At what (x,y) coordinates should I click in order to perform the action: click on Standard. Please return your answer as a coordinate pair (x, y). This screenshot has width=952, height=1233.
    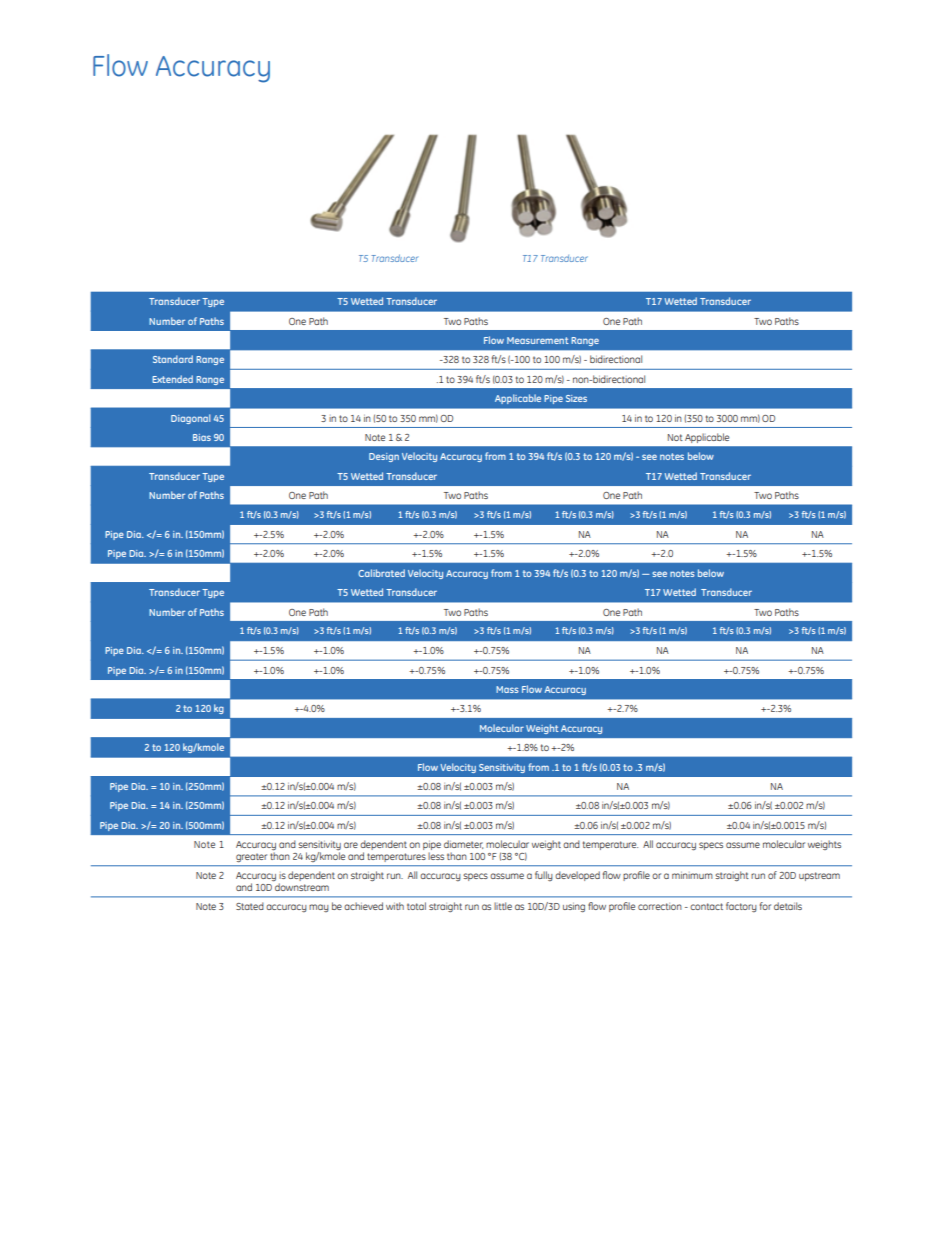
    Looking at the image, I should click on (173, 359).
